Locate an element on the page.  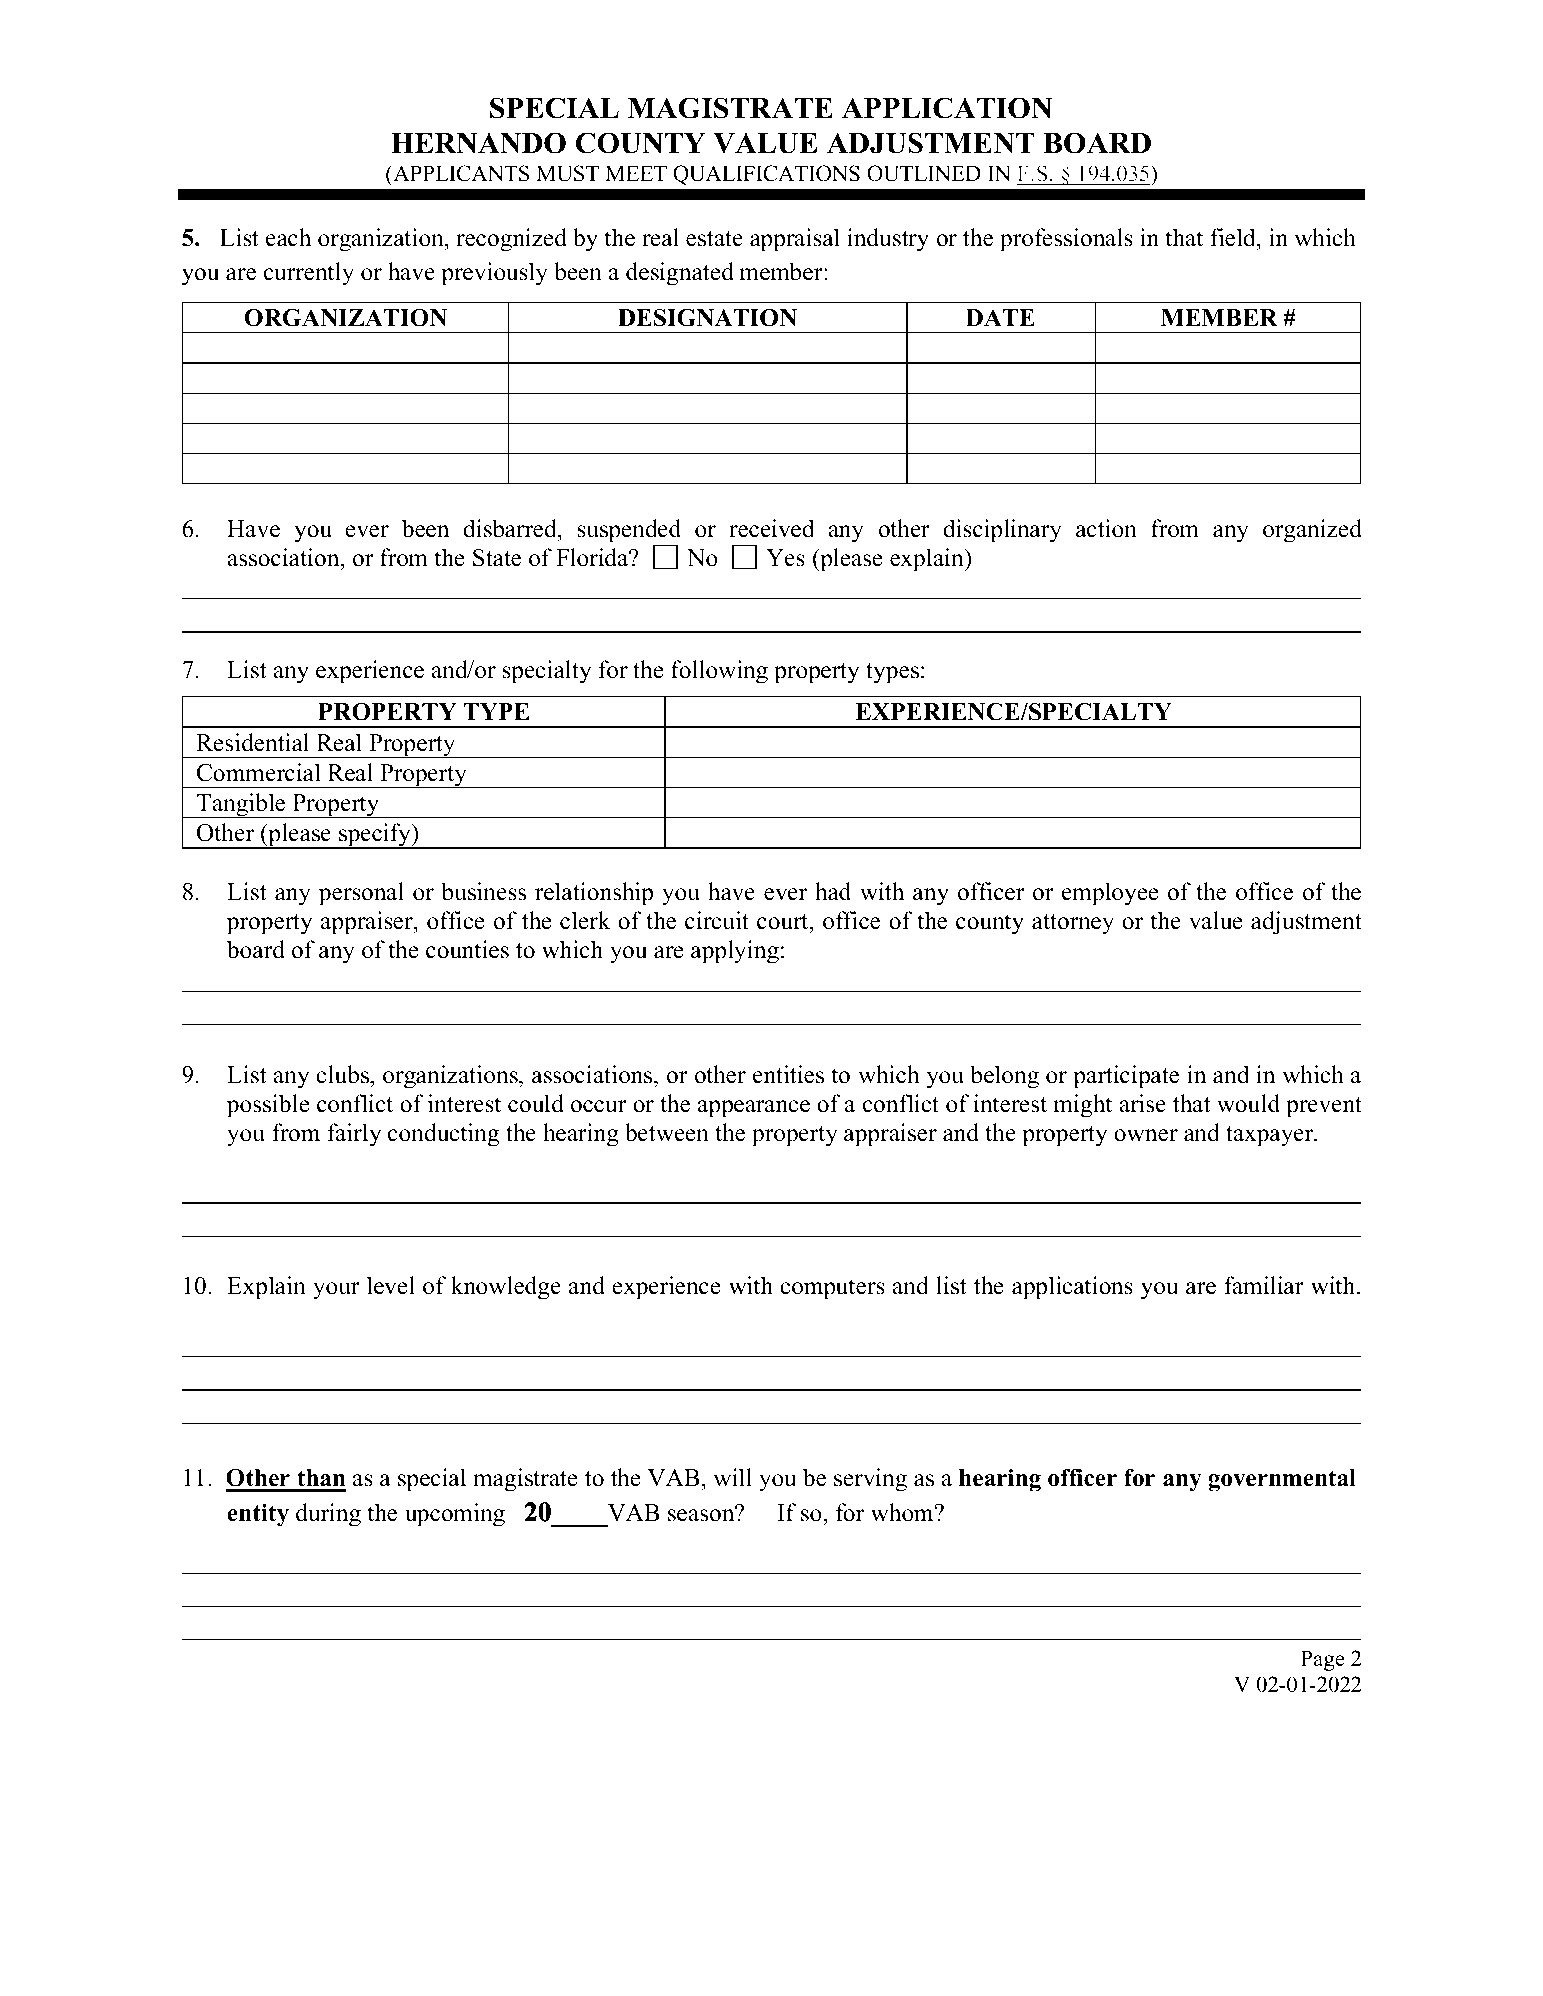
QUALIFICATIONS is located at coordinates (766, 175).
